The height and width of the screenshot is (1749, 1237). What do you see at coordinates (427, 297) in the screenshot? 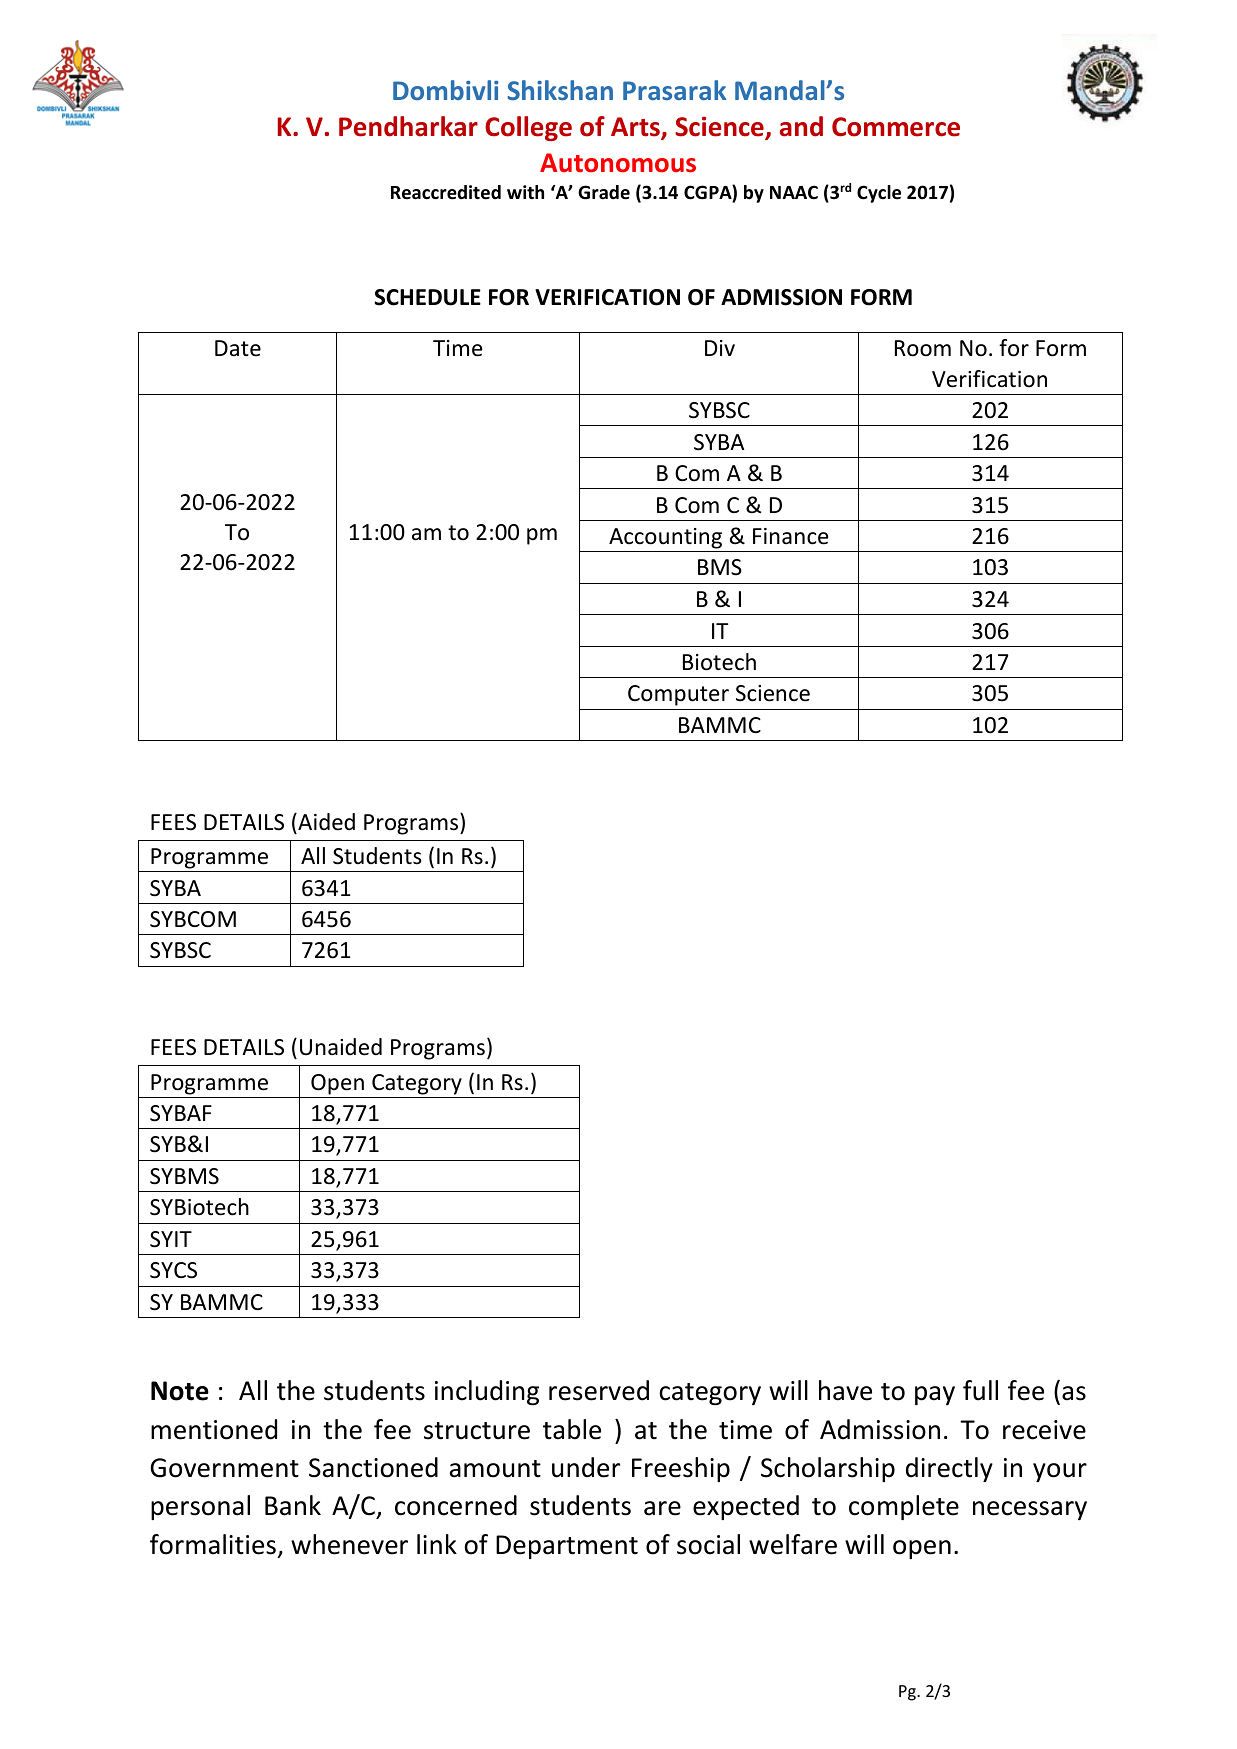
I see `SCHEDULE` at bounding box center [427, 297].
